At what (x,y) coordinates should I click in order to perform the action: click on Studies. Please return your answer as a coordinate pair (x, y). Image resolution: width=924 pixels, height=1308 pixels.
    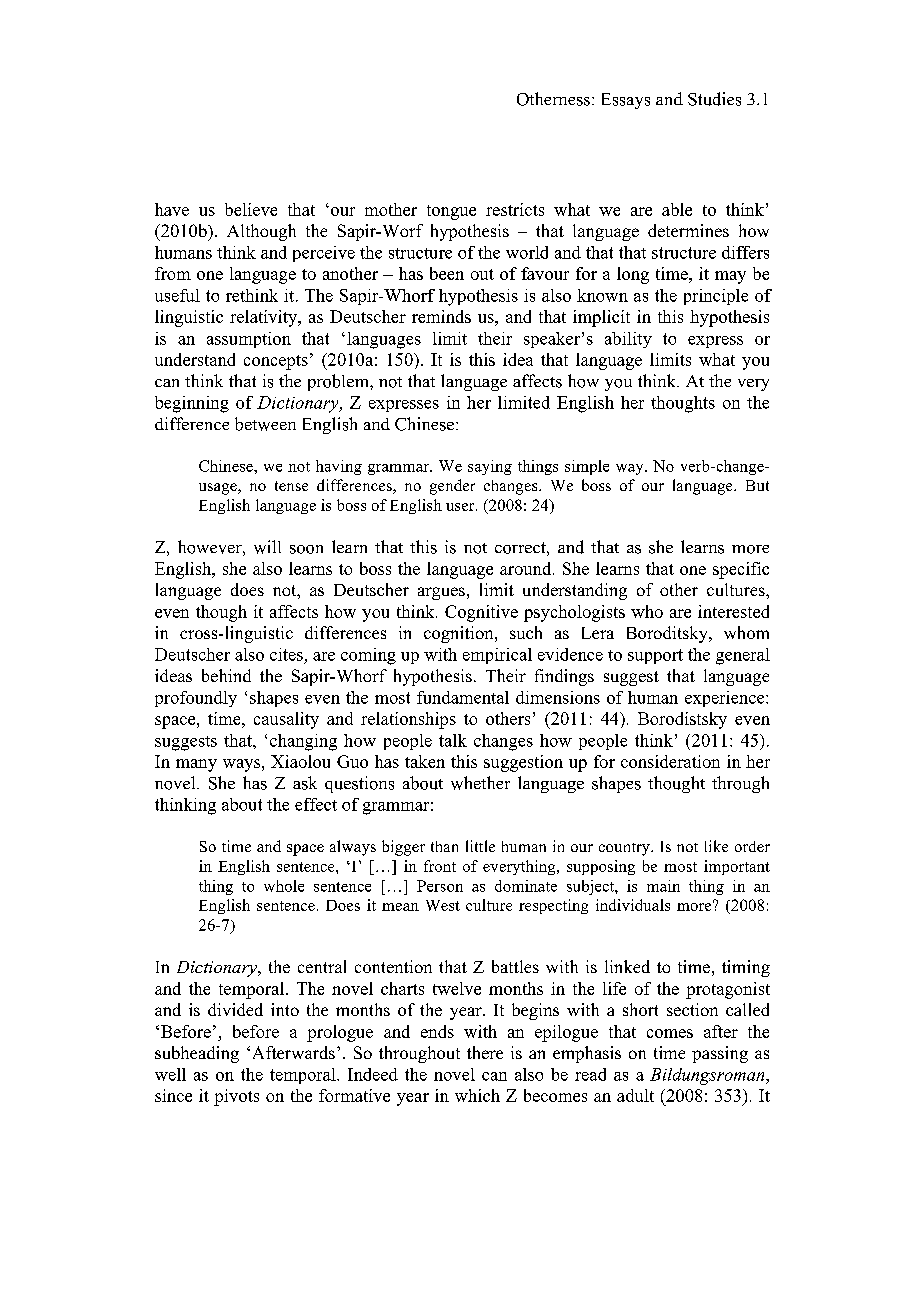
    Looking at the image, I should click on (714, 99).
